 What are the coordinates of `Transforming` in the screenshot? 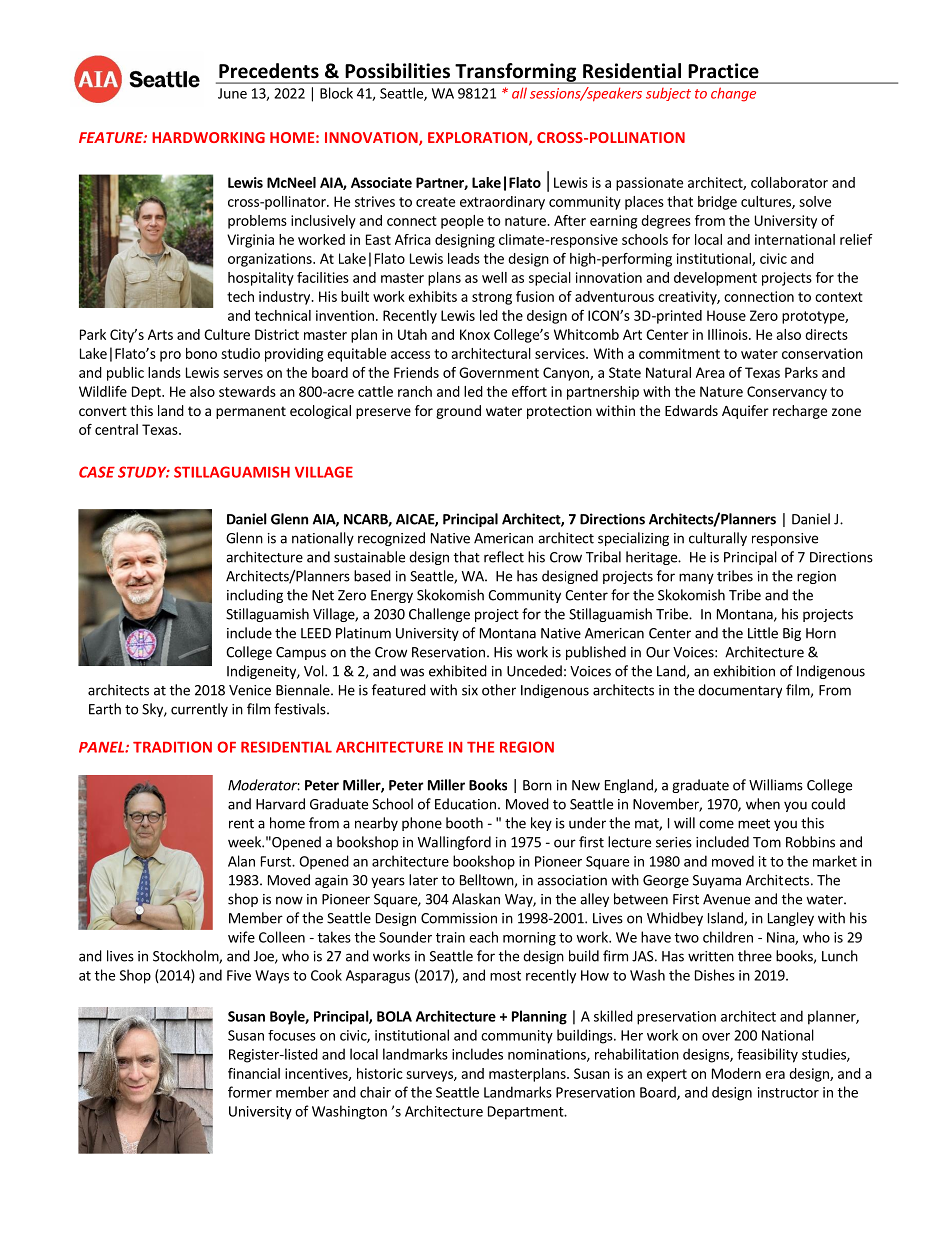 It's located at (516, 73).
